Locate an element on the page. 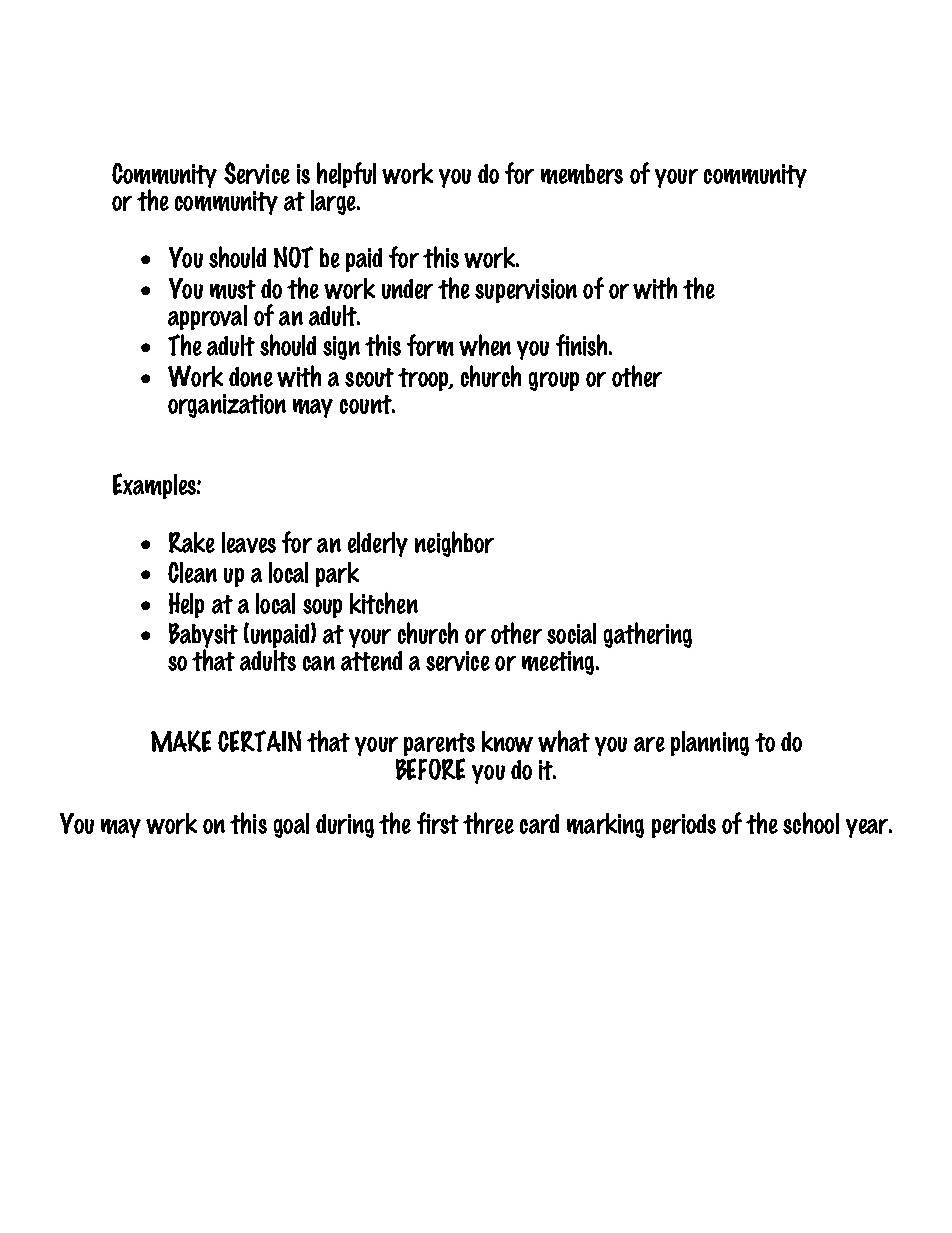  three is located at coordinates (488, 823).
